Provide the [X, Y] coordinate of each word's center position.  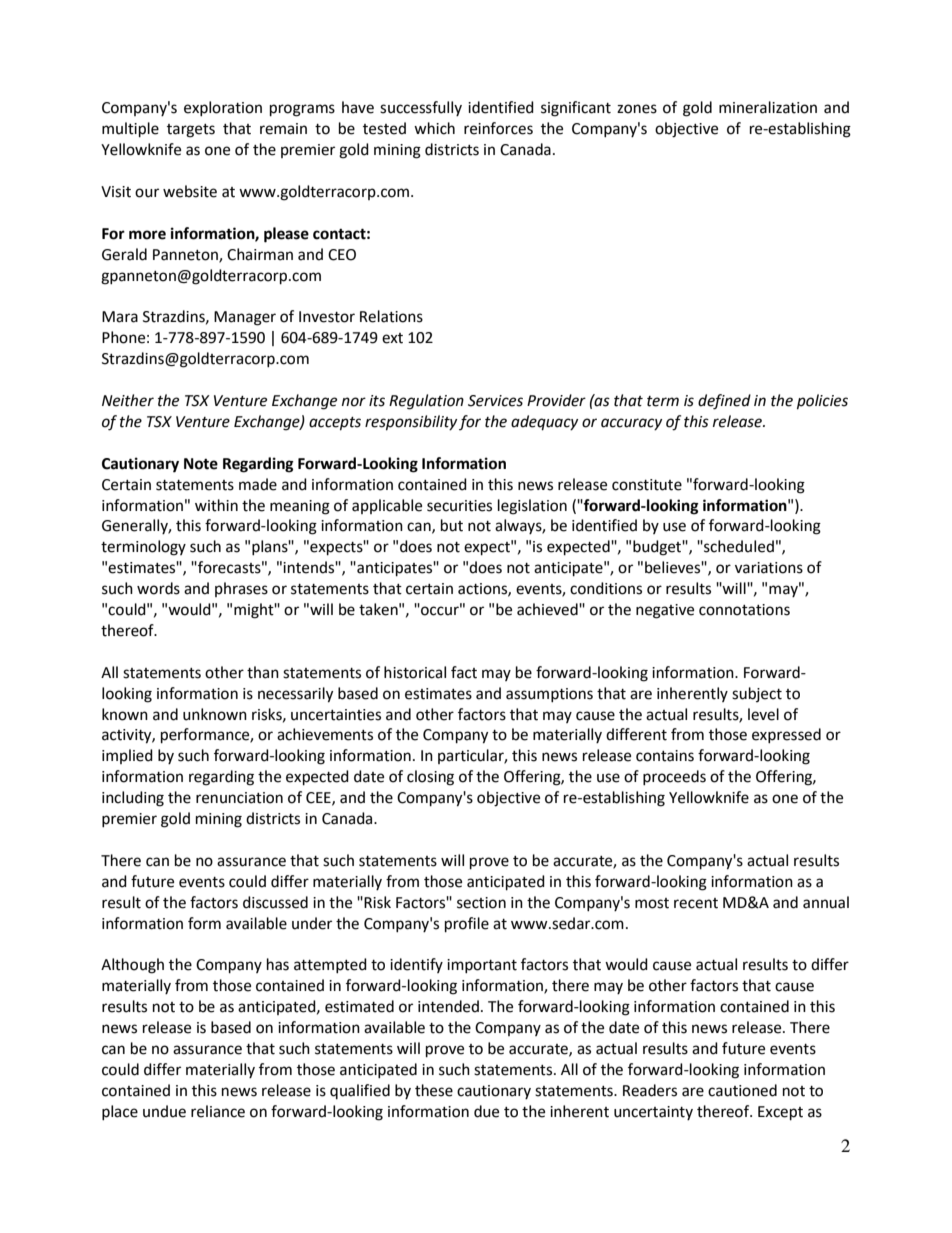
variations [769, 568]
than [263, 672]
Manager [245, 318]
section [481, 903]
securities [459, 506]
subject [757, 694]
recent [696, 903]
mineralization [768, 107]
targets [191, 131]
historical [415, 672]
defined [724, 402]
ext [392, 338]
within [216, 505]
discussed [275, 902]
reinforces [498, 128]
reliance [218, 1111]
